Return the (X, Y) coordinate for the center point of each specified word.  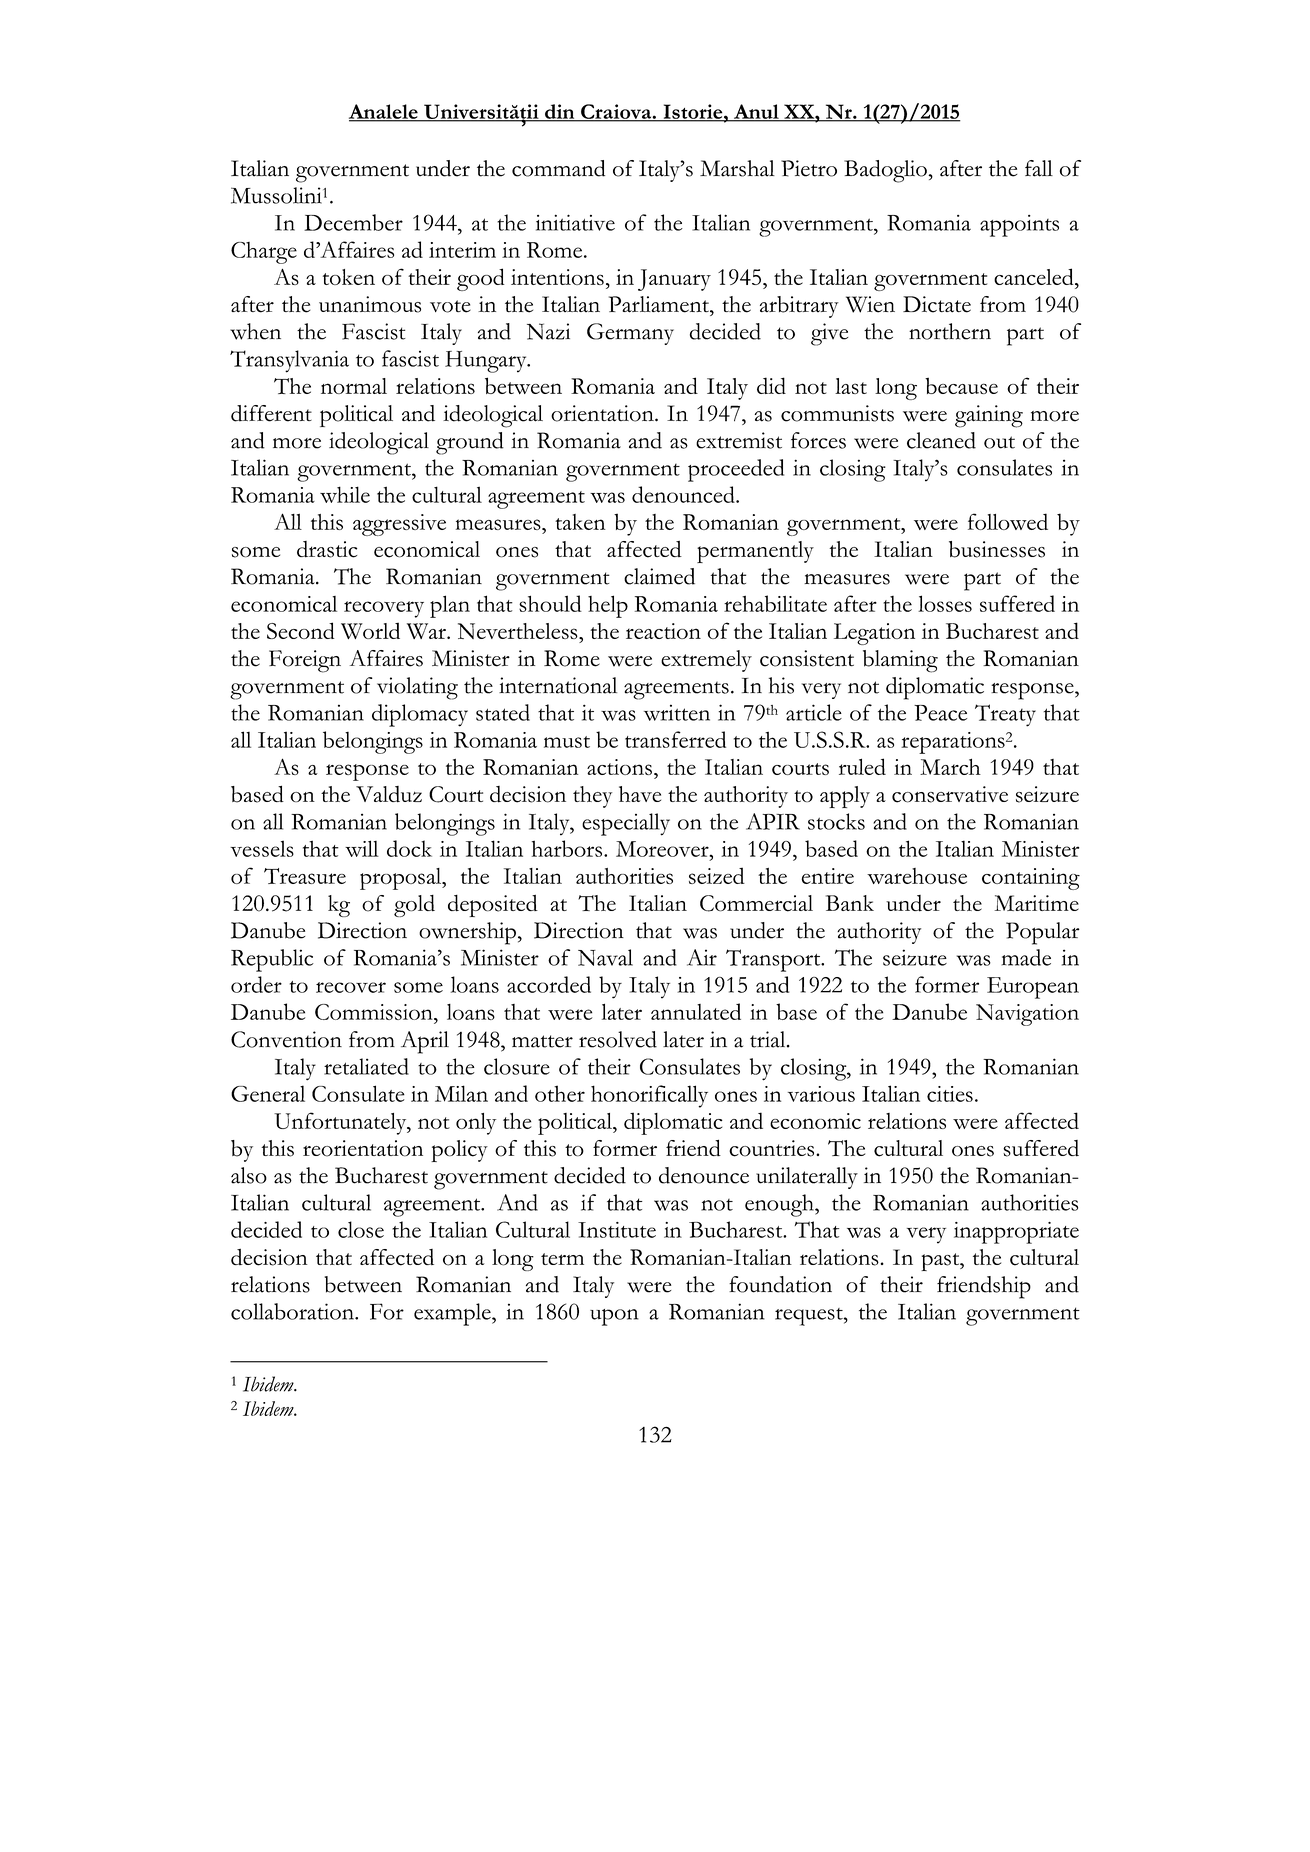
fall (1039, 168)
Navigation (1027, 1015)
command (558, 168)
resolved (618, 1039)
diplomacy (420, 715)
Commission (375, 1012)
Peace (940, 713)
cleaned (941, 440)
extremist (739, 440)
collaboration (293, 1311)
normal (354, 386)
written (677, 712)
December (353, 222)
